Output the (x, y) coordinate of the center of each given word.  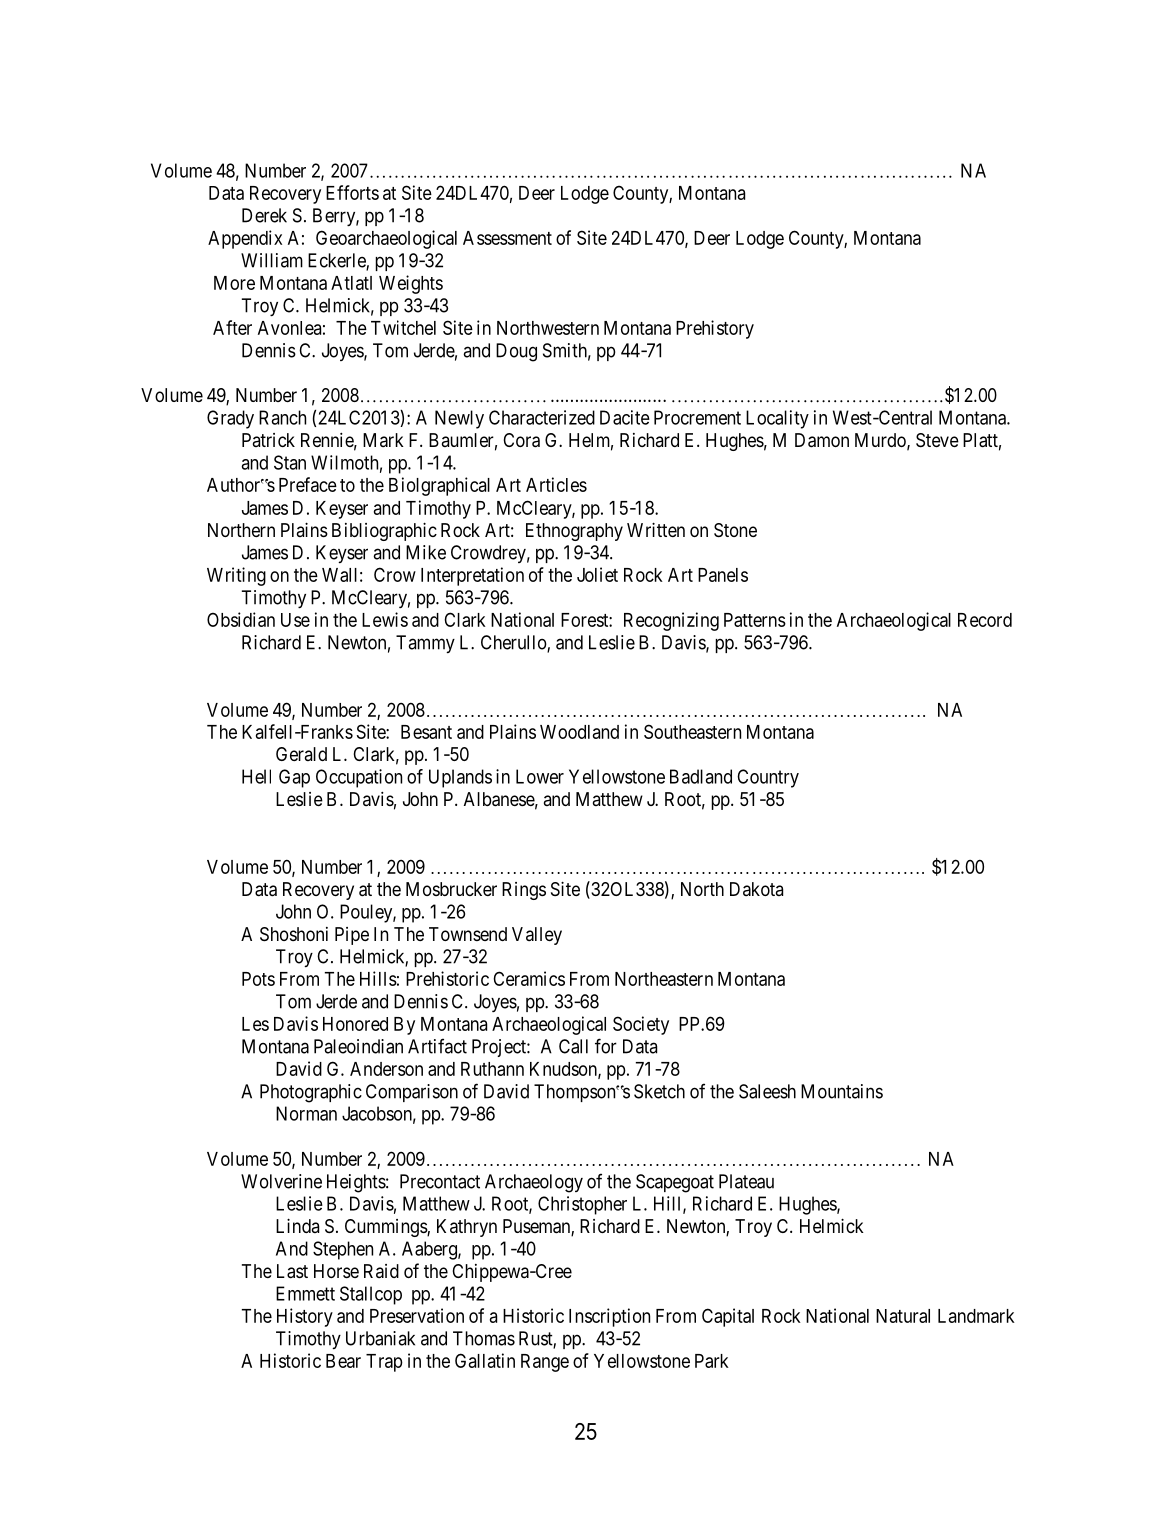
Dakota (756, 889)
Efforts (352, 192)
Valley (537, 936)
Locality (777, 419)
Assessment (507, 238)
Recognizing (671, 621)
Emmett (305, 1293)
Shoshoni (294, 934)
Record (985, 620)
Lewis (385, 619)
